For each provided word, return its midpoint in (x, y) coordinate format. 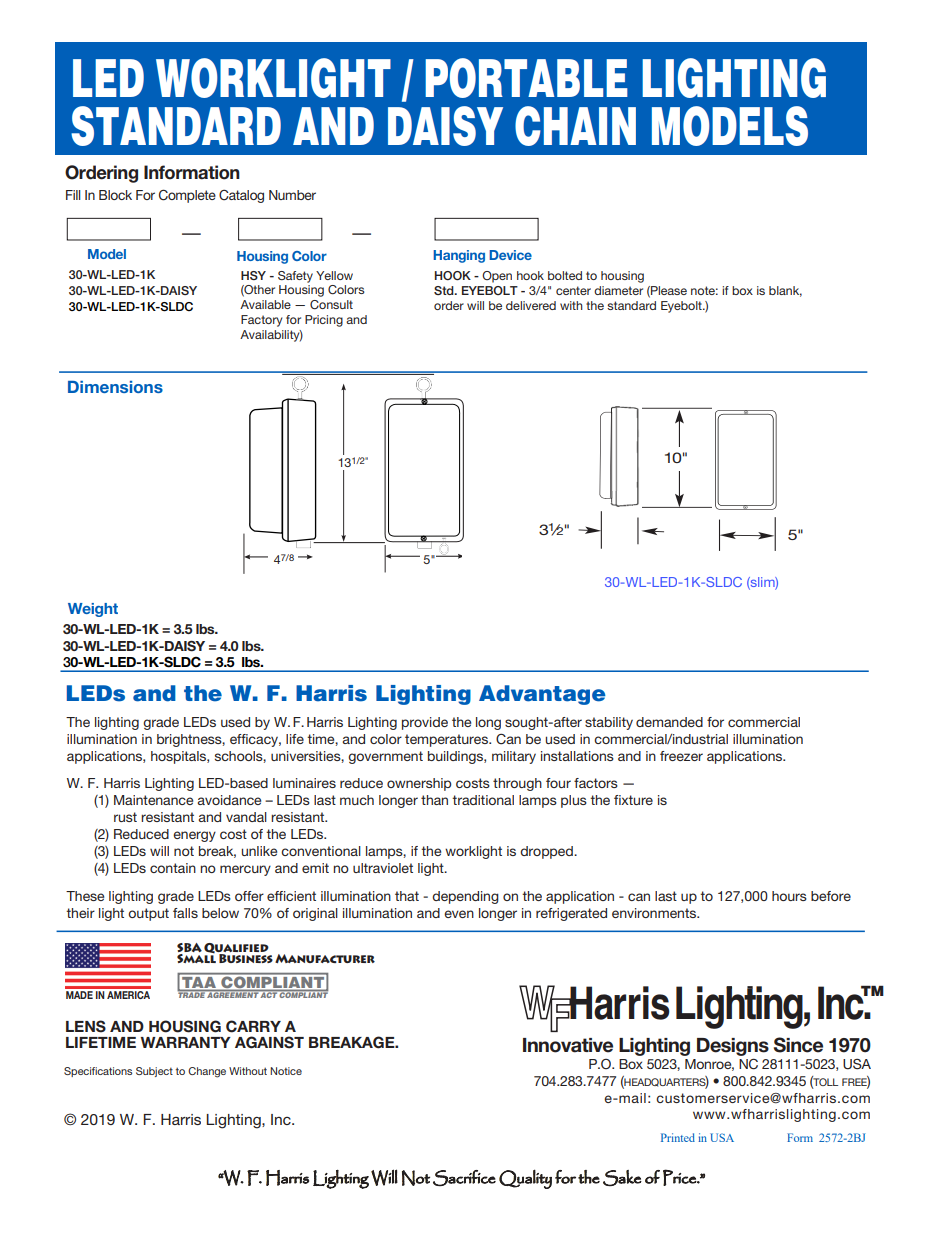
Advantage (542, 695)
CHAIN (575, 126)
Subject (154, 1072)
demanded (669, 722)
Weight (93, 610)
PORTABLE (526, 78)
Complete (187, 196)
